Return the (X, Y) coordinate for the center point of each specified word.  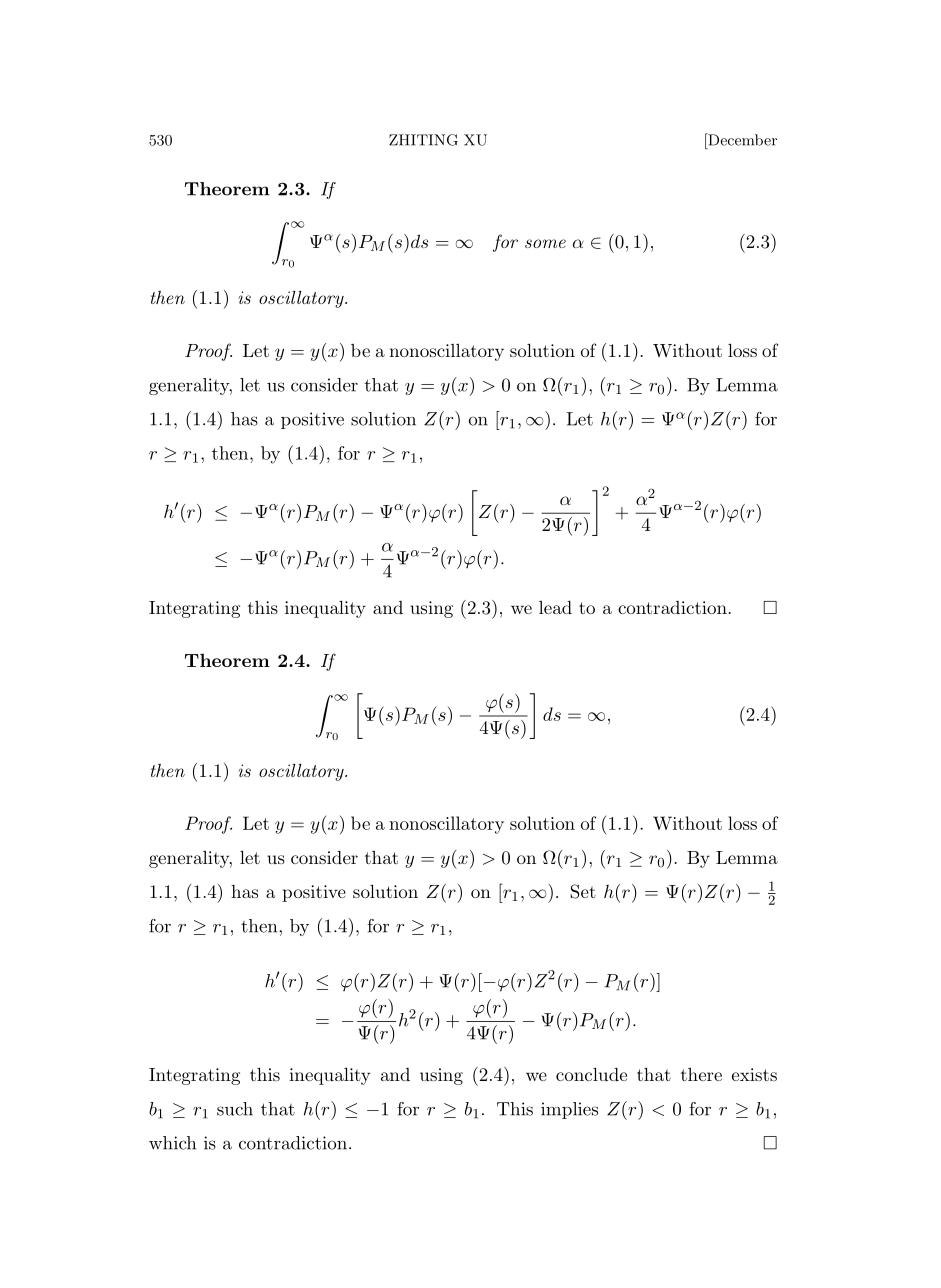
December (741, 139)
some (545, 243)
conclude (591, 1074)
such (235, 1109)
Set (583, 891)
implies (569, 1110)
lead (555, 607)
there (701, 1074)
